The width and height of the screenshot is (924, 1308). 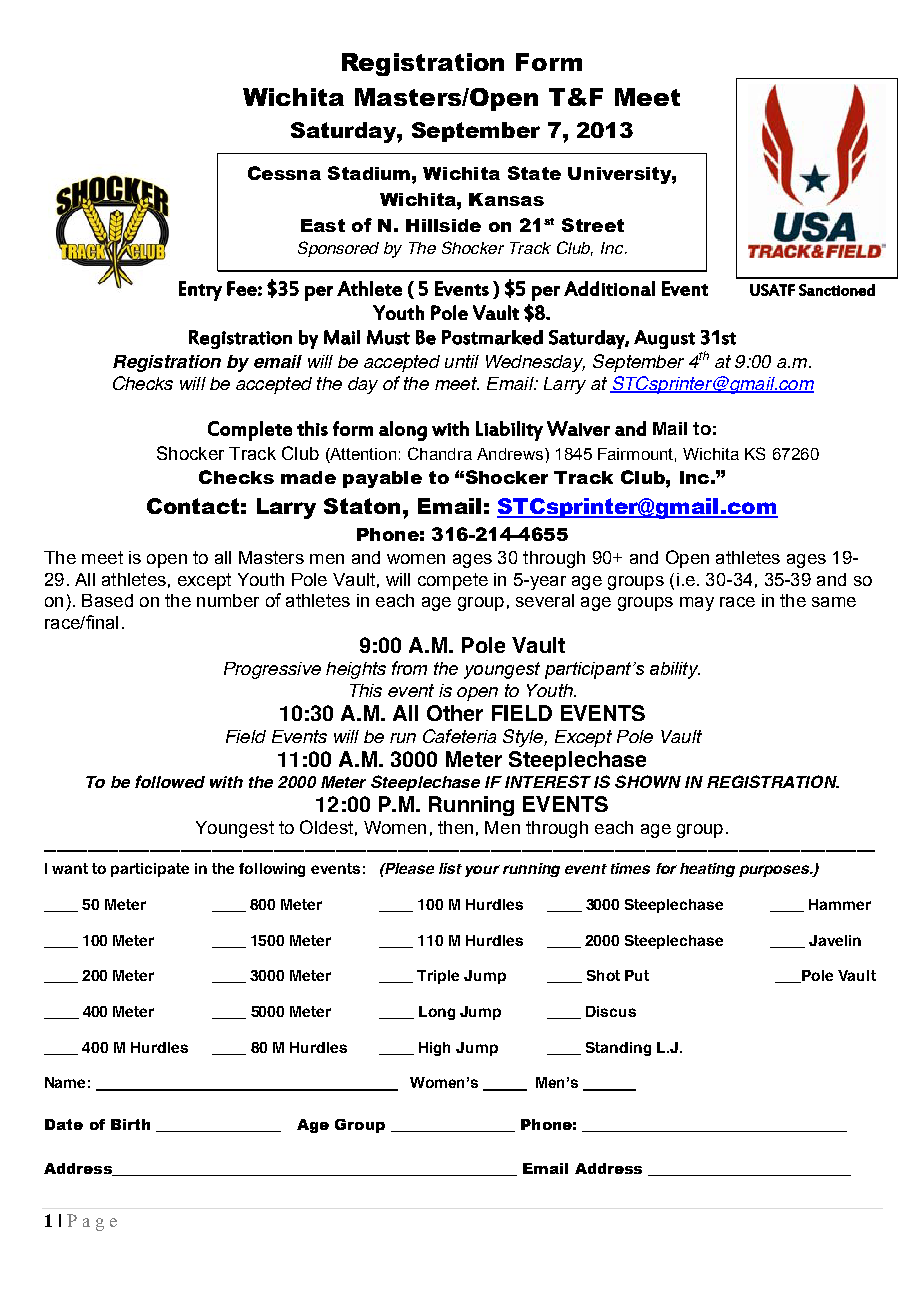 What do you see at coordinates (697, 604) in the screenshot?
I see `may` at bounding box center [697, 604].
